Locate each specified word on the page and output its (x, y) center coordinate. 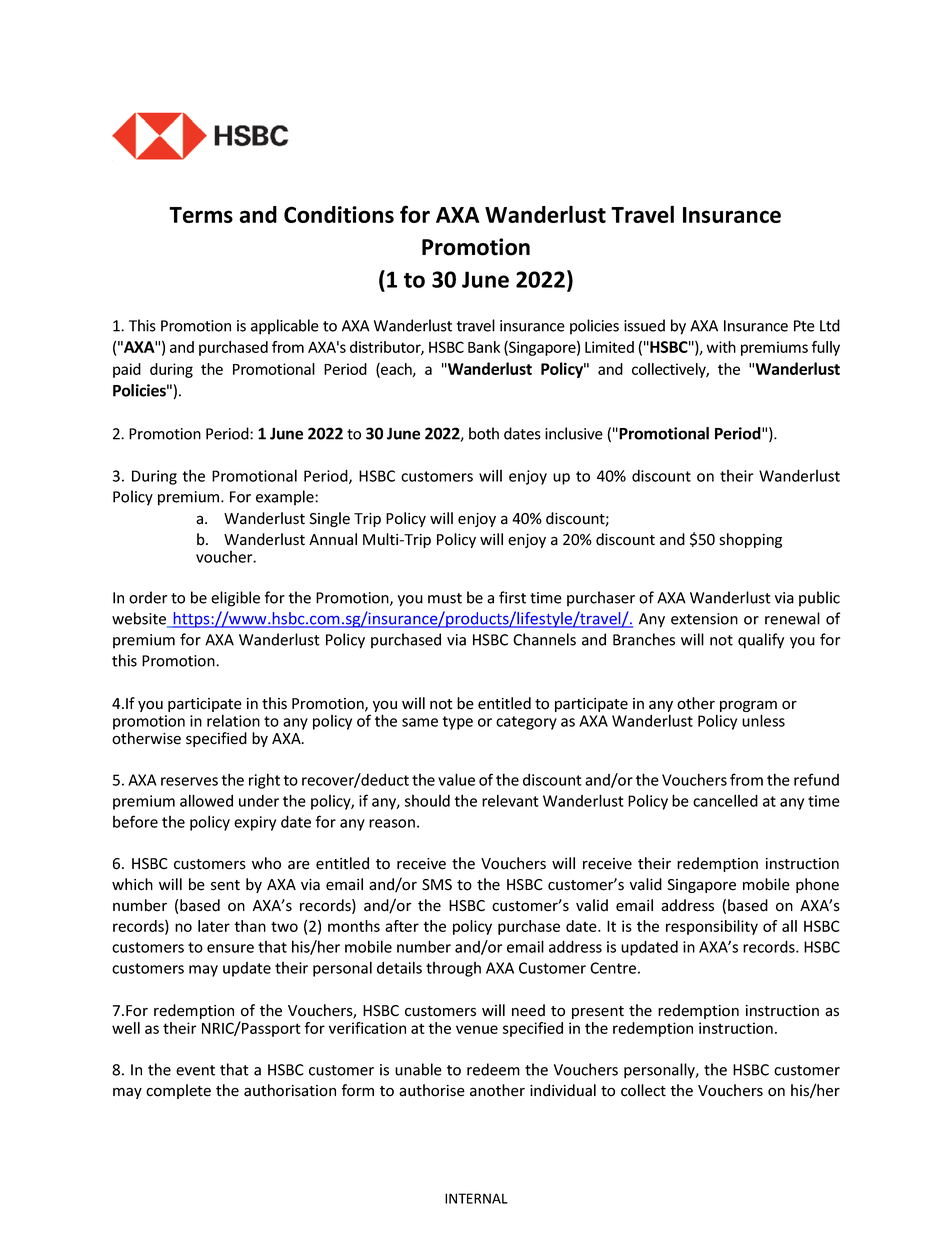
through (453, 969)
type (458, 723)
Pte (804, 326)
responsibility (712, 927)
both (484, 433)
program (748, 707)
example (286, 498)
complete (178, 1091)
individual (563, 1090)
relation (233, 720)
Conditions (339, 214)
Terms (201, 215)
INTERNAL (476, 1198)
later (214, 926)
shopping (750, 540)
